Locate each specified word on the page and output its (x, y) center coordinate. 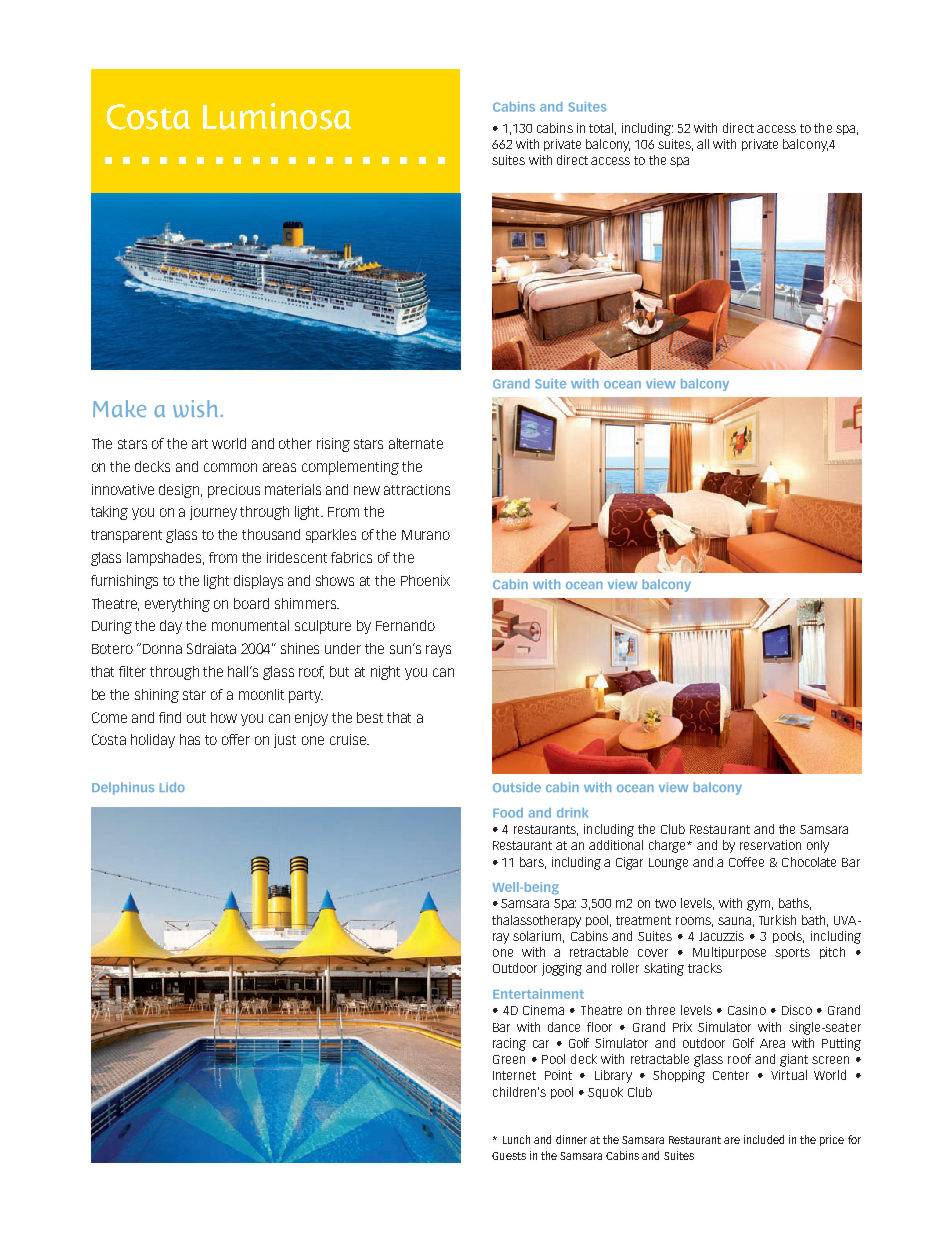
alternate (416, 443)
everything (177, 605)
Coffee (746, 862)
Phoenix (425, 580)
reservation (770, 845)
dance (564, 1027)
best (370, 717)
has (190, 739)
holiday (153, 741)
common (230, 467)
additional (616, 845)
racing (509, 1044)
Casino (747, 1010)
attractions (417, 489)
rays (438, 651)
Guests (509, 1156)
